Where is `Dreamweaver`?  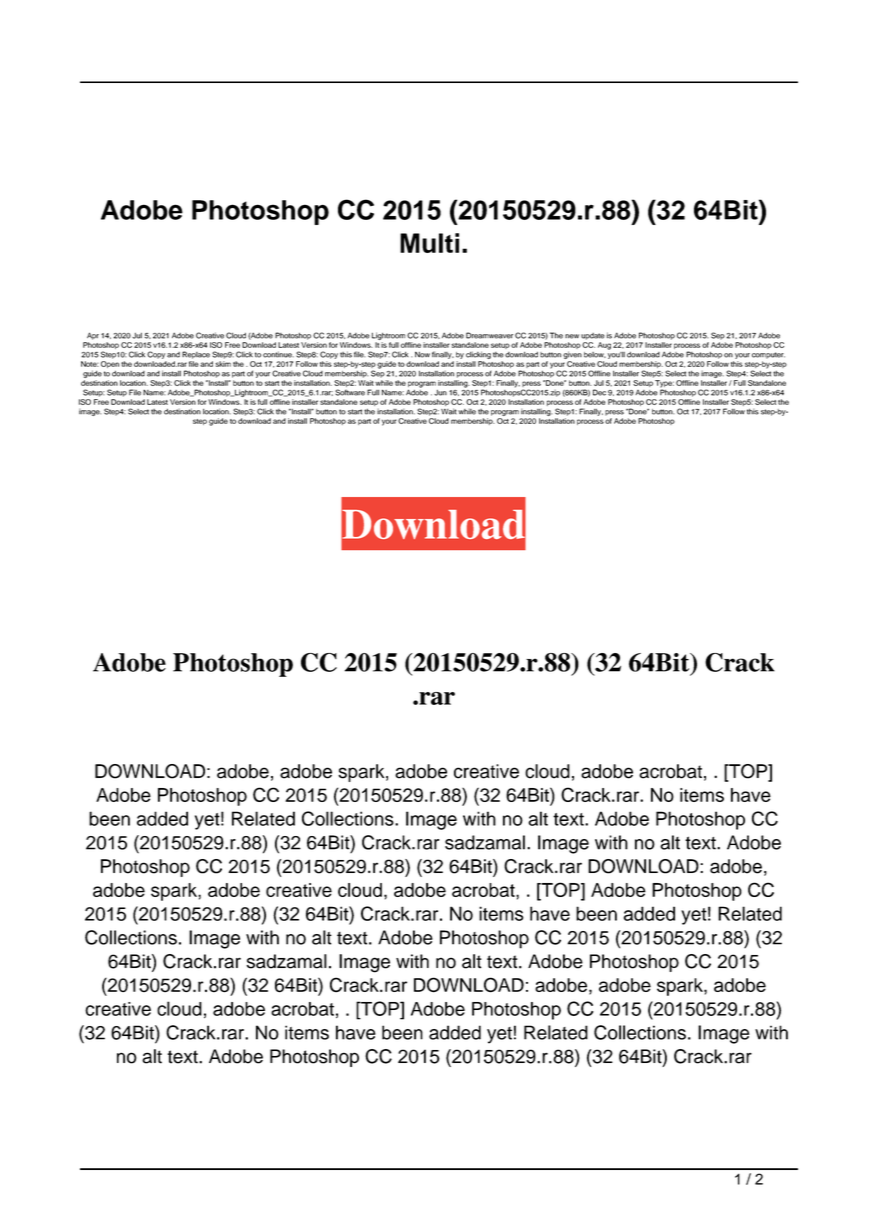
Dreamweaver is located at coordinates (489, 335).
